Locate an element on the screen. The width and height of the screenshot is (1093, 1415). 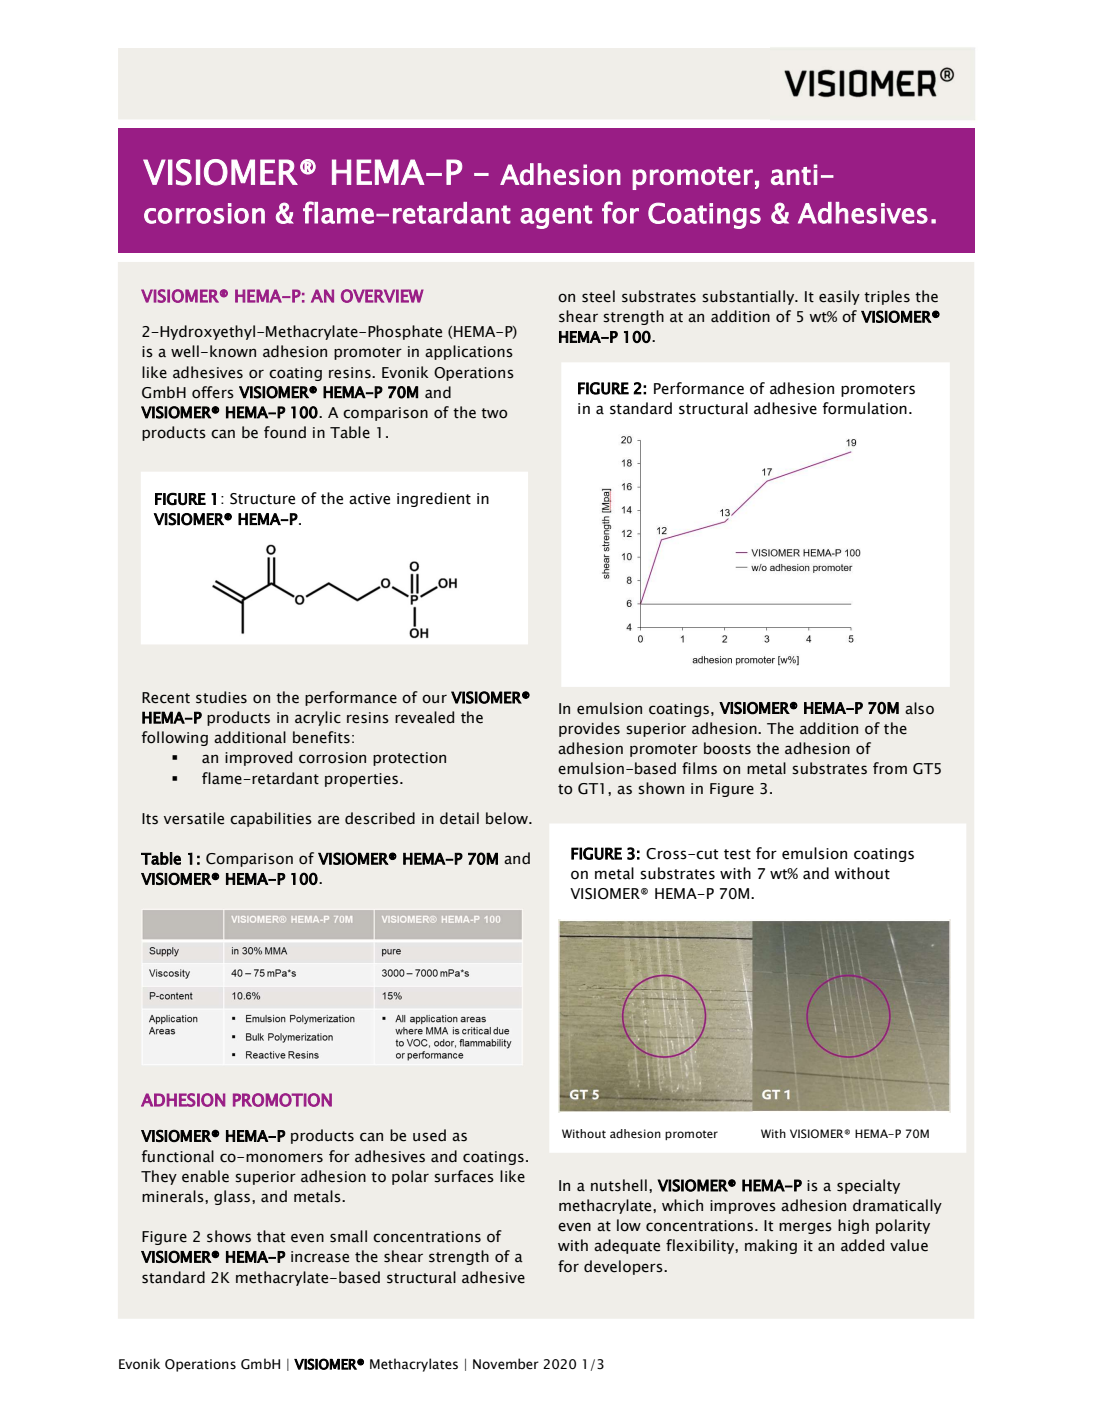
agent is located at coordinates (556, 217).
